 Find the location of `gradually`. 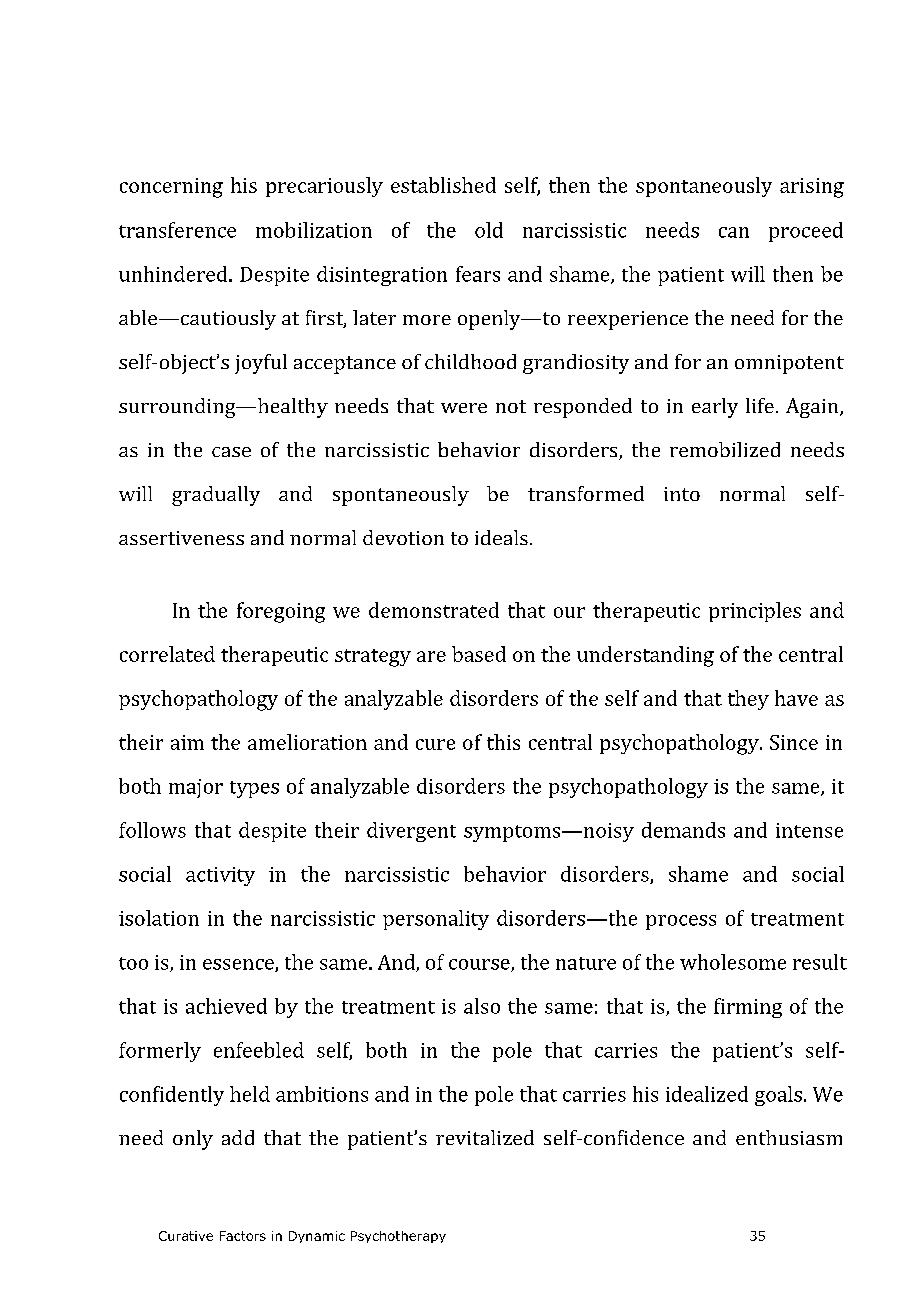

gradually is located at coordinates (216, 496).
